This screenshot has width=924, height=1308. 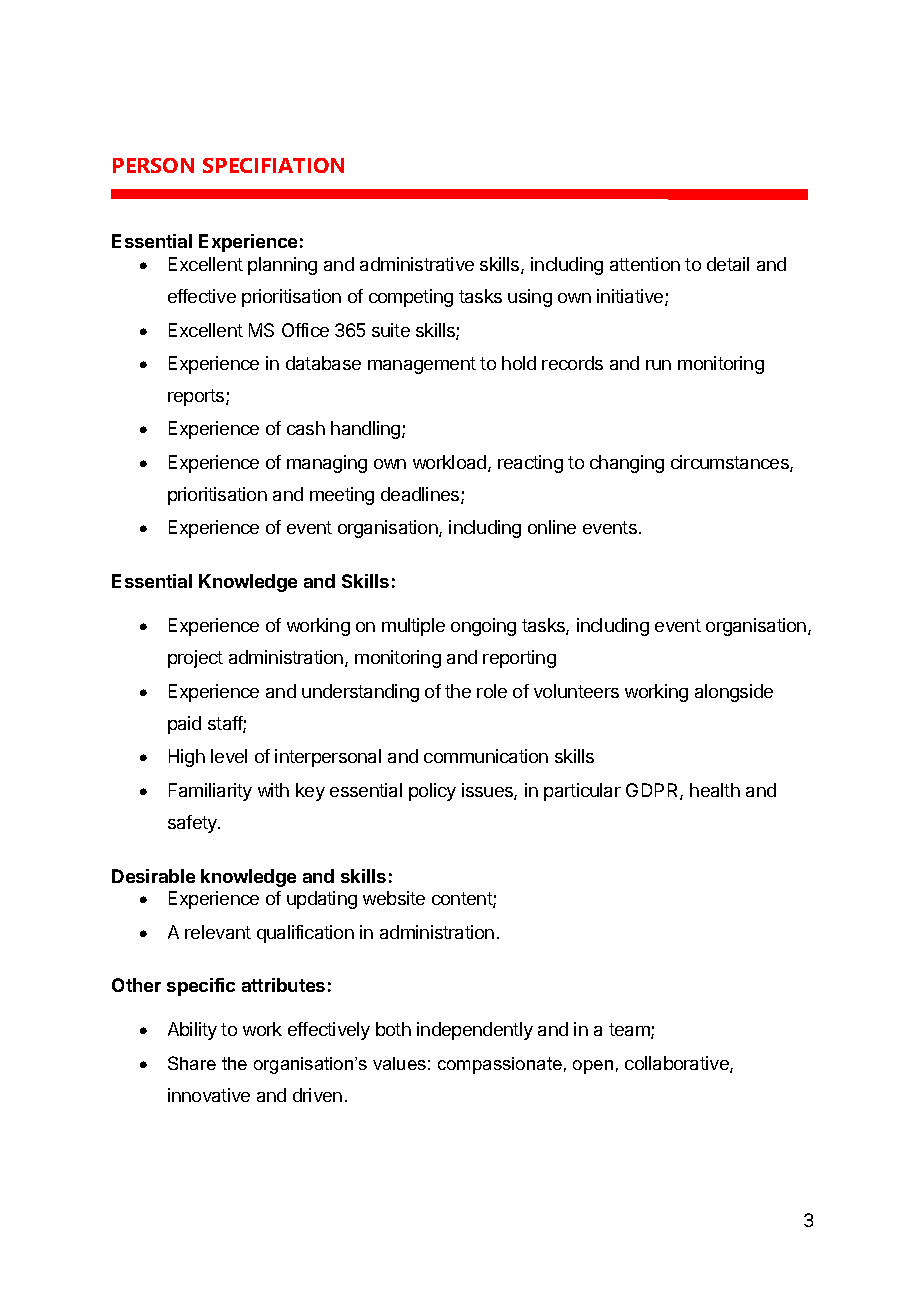 I want to click on collaborative, so click(x=678, y=1064).
